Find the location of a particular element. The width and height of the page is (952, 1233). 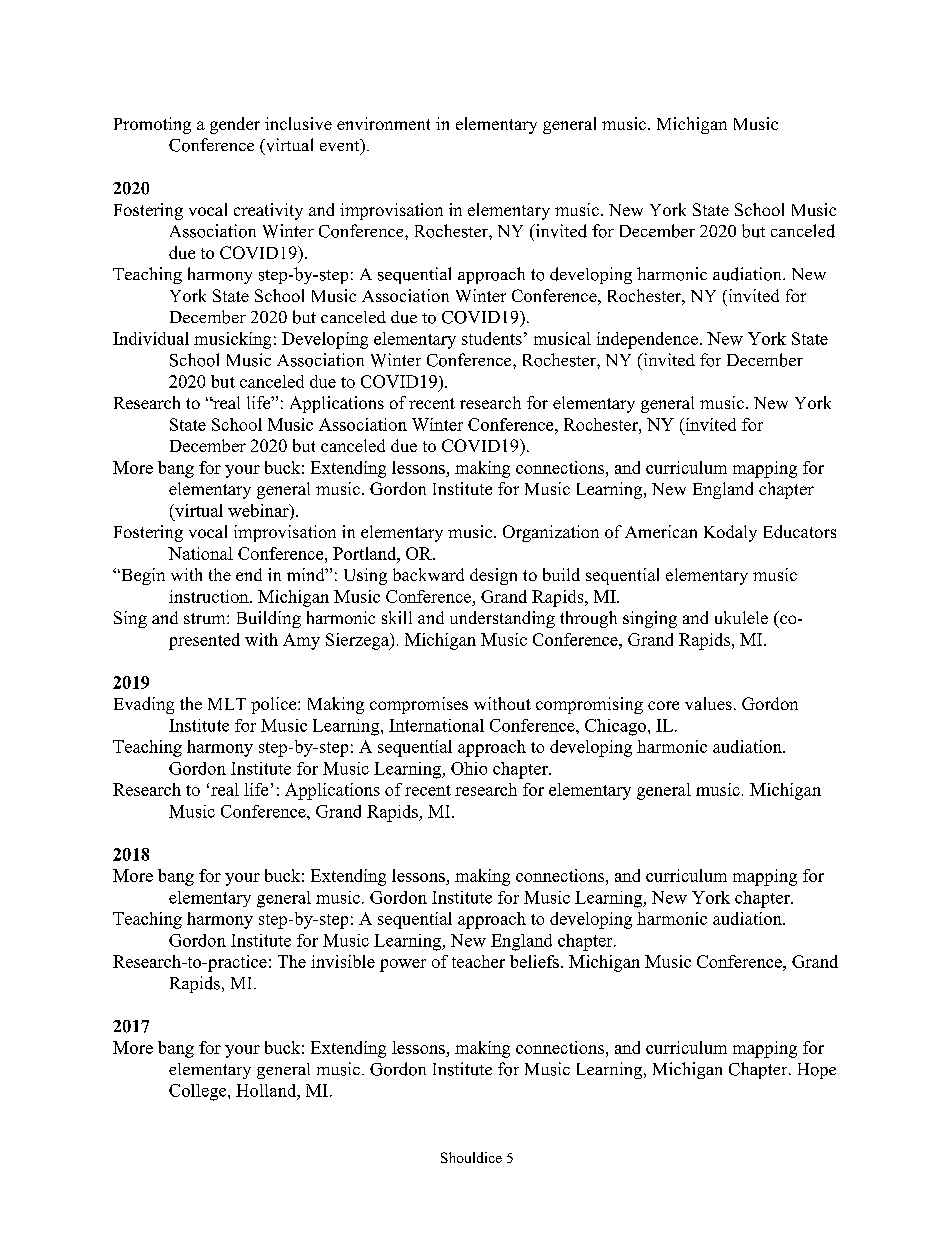

College is located at coordinates (199, 1092).
